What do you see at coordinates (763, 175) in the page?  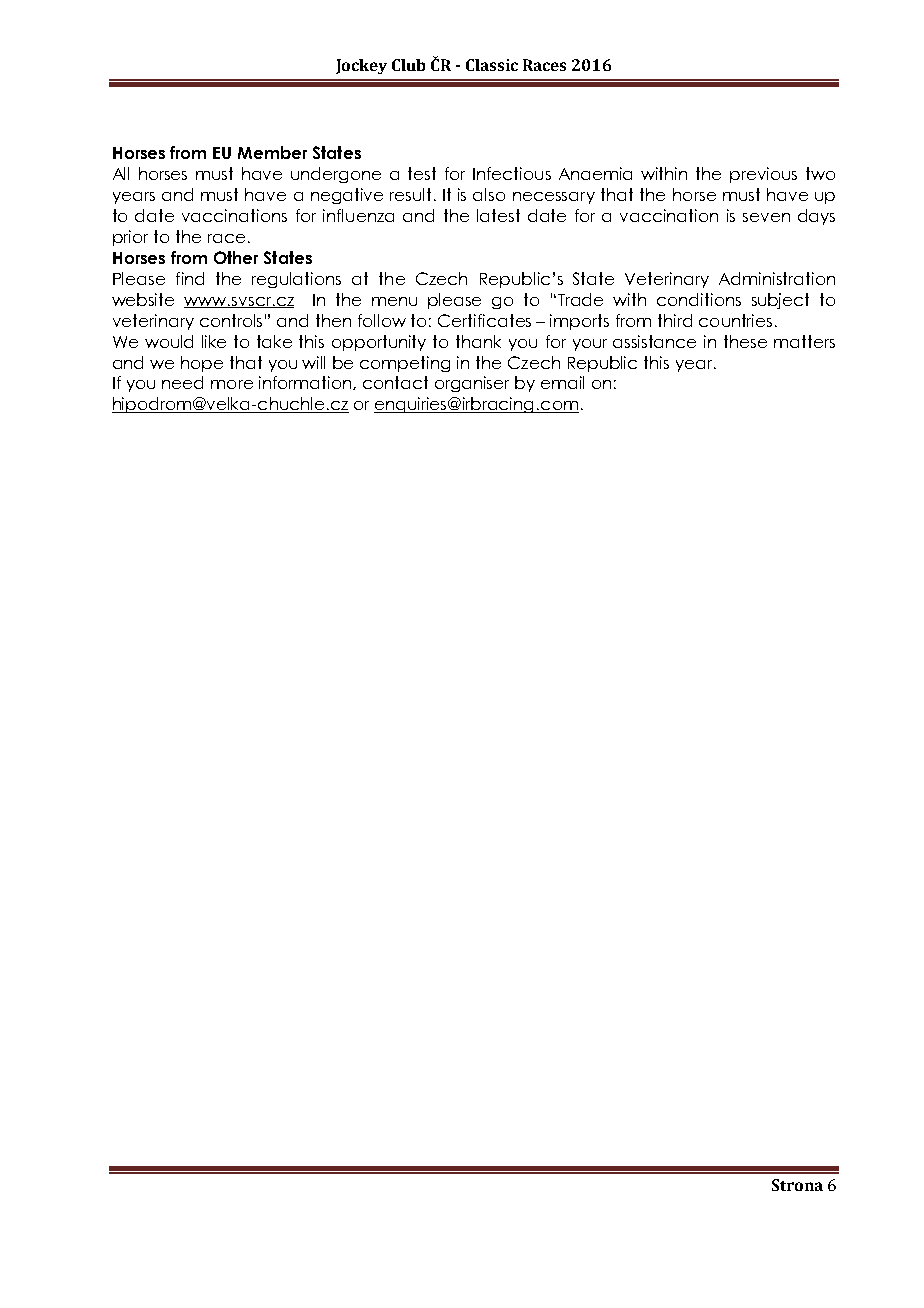 I see `previous` at bounding box center [763, 175].
